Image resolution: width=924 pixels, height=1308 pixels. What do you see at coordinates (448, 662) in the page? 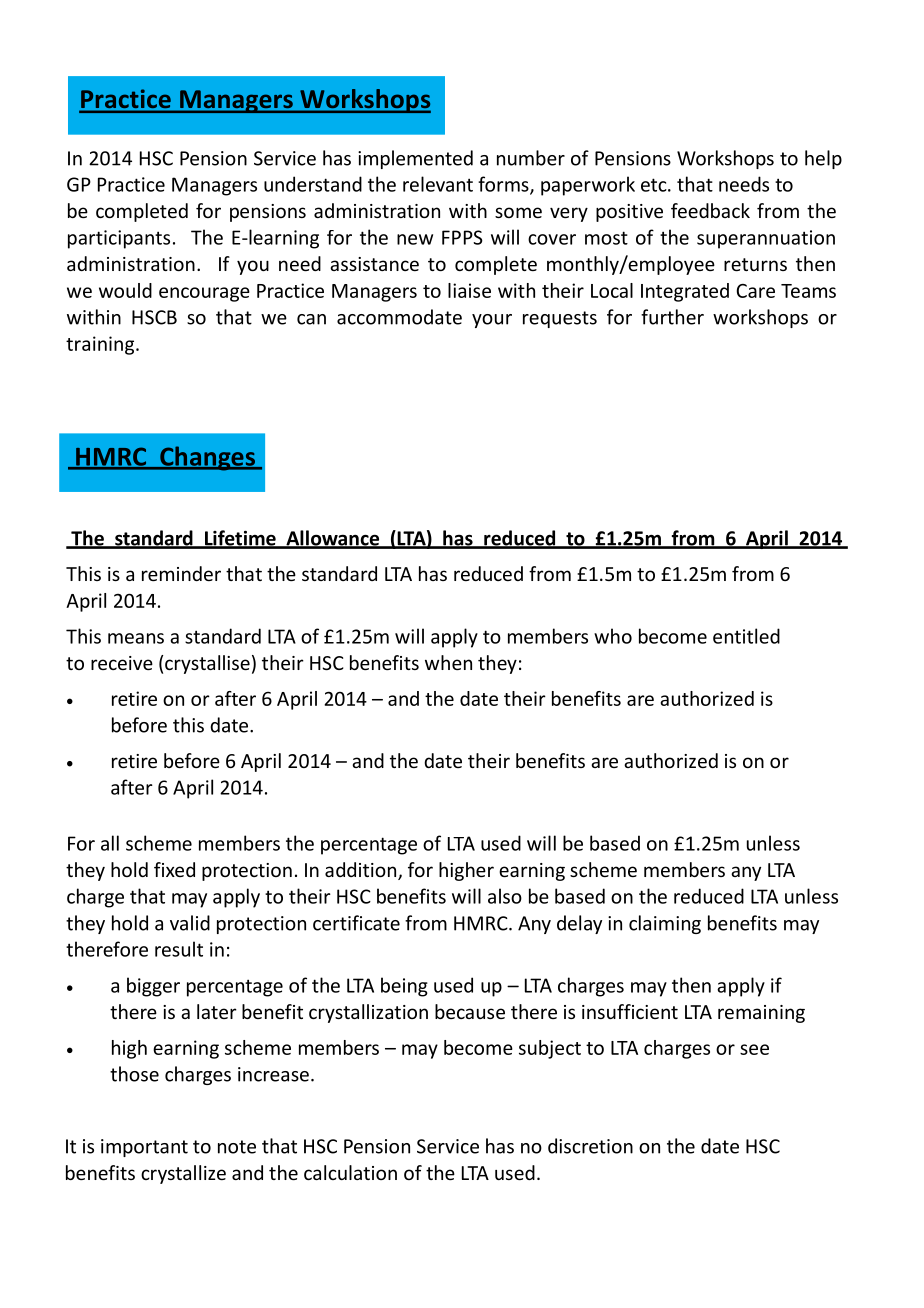
I see `when` at bounding box center [448, 662].
